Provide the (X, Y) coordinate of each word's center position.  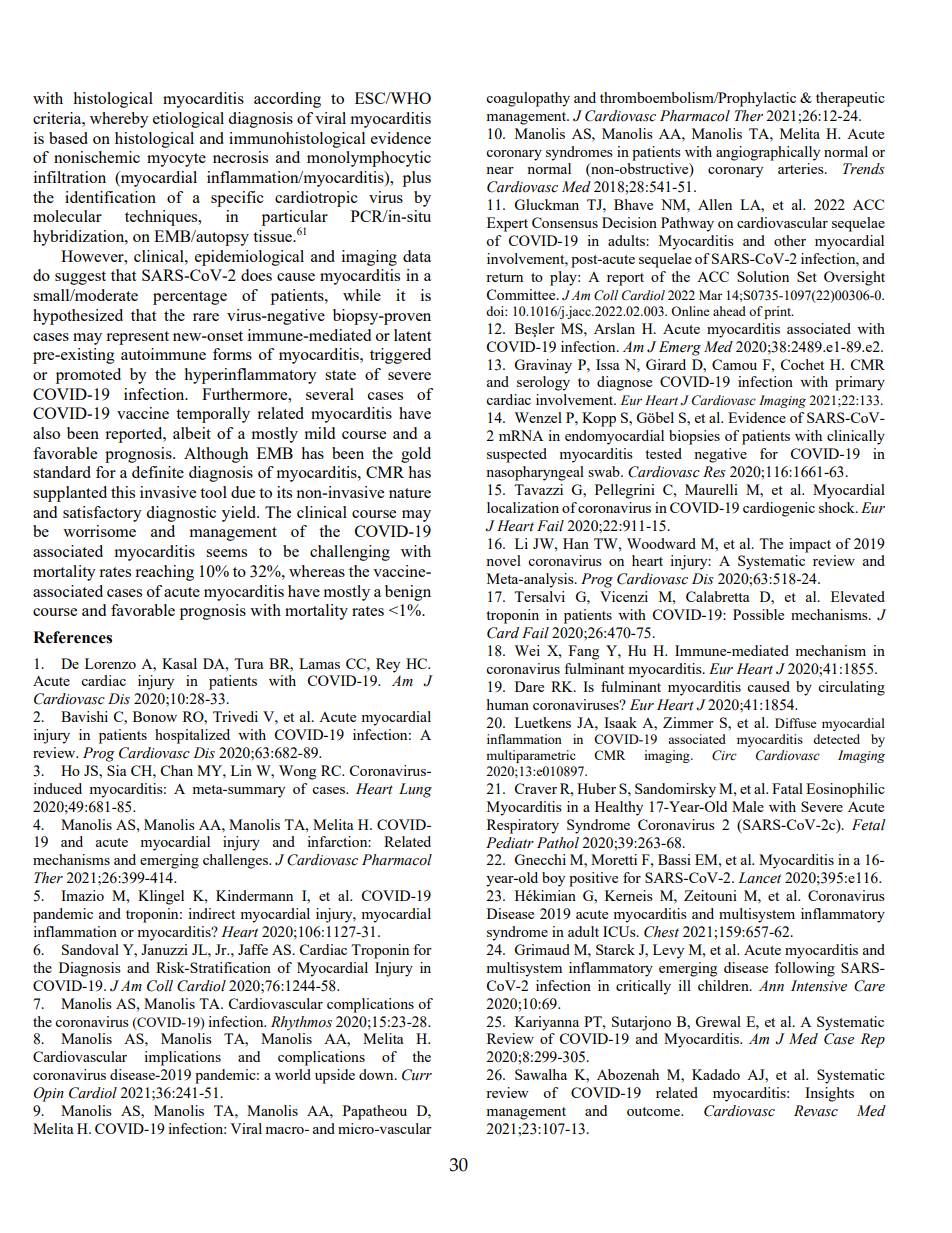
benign (408, 593)
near (500, 170)
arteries (802, 168)
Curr (417, 1075)
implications (182, 1058)
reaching (164, 573)
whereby (119, 120)
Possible (758, 614)
